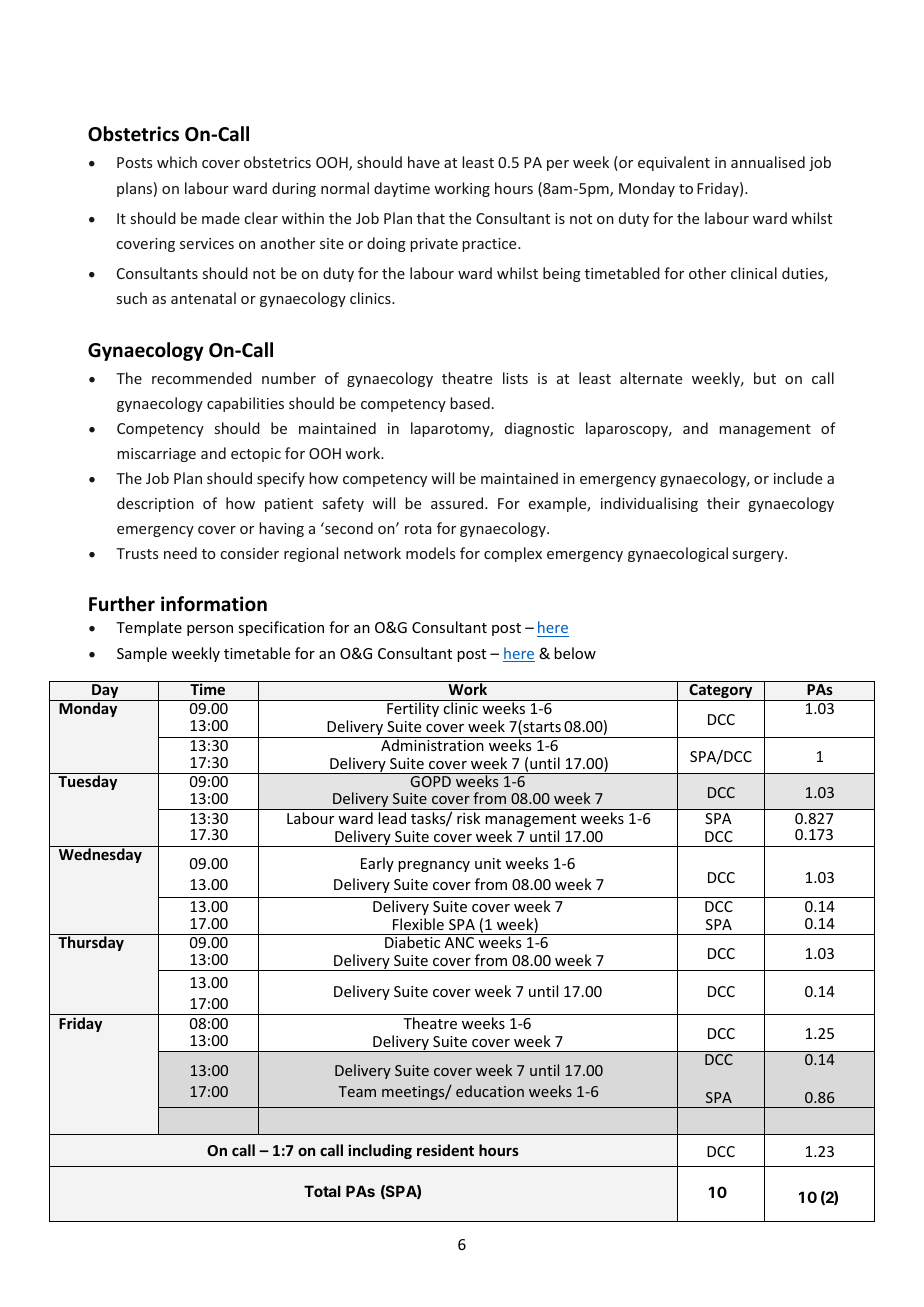  Describe the element at coordinates (432, 744) in the page. I see `Administration` at that location.
